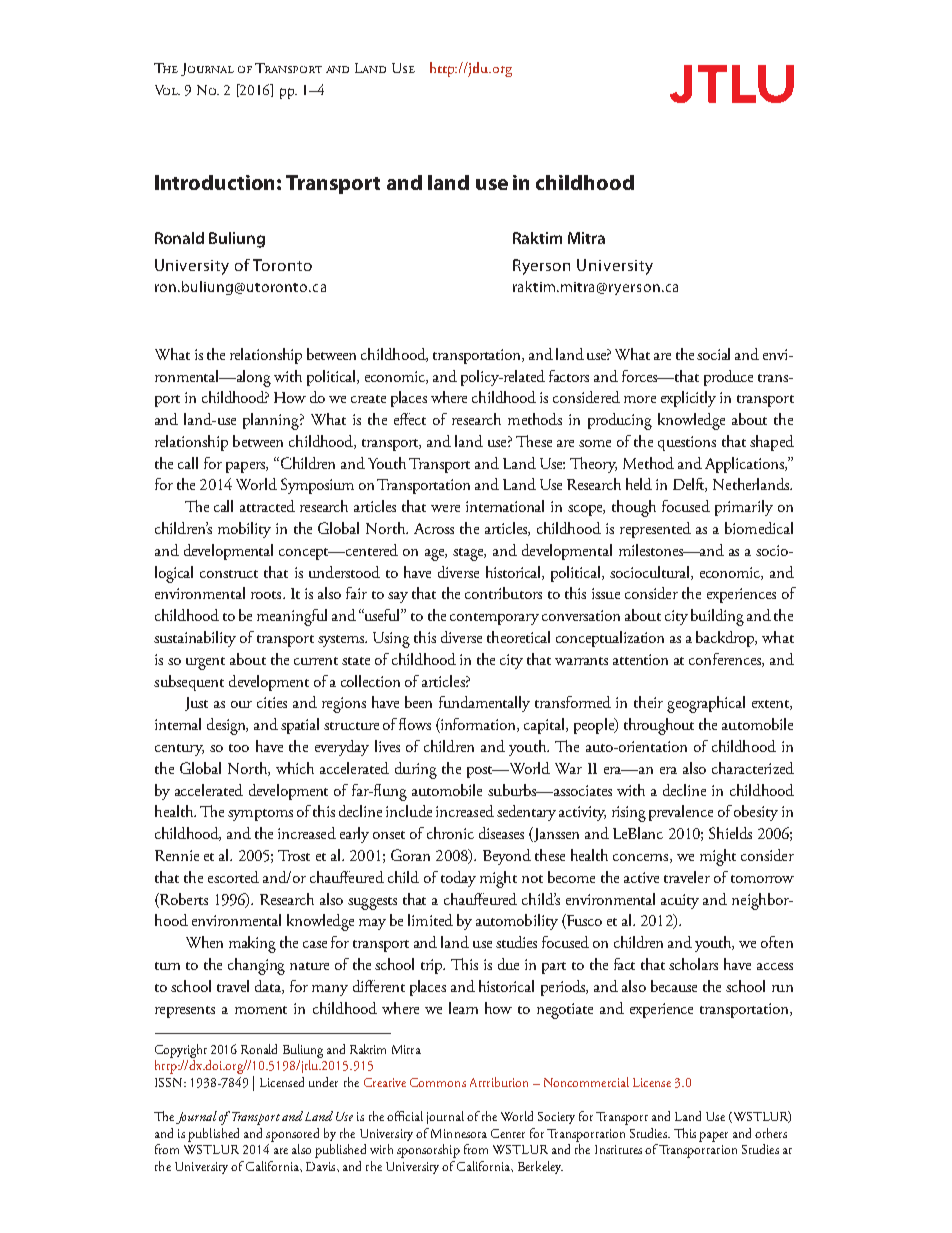  I want to click on Minnesota, so click(459, 1133).
